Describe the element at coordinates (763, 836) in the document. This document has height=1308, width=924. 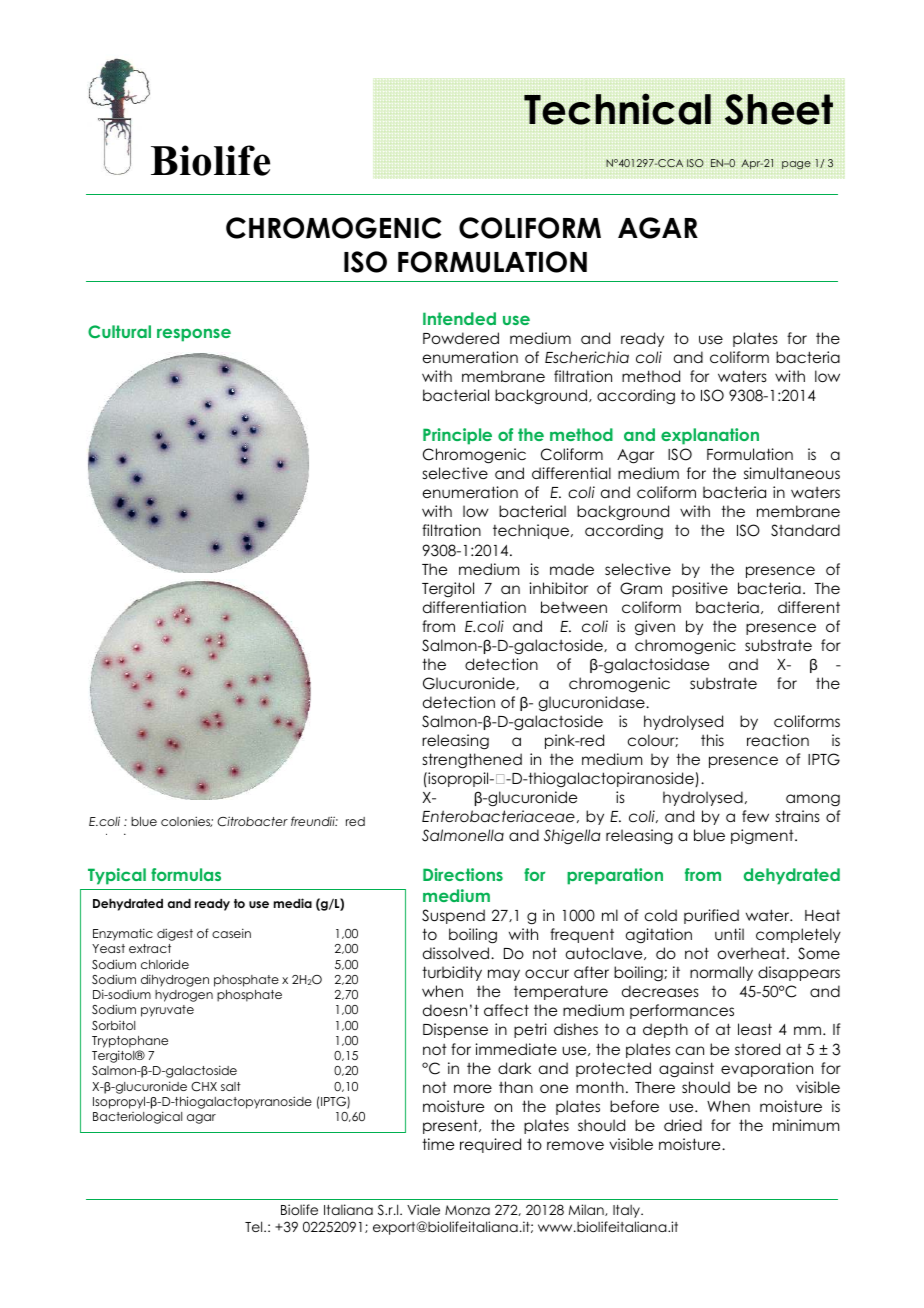
I see `pigment` at that location.
